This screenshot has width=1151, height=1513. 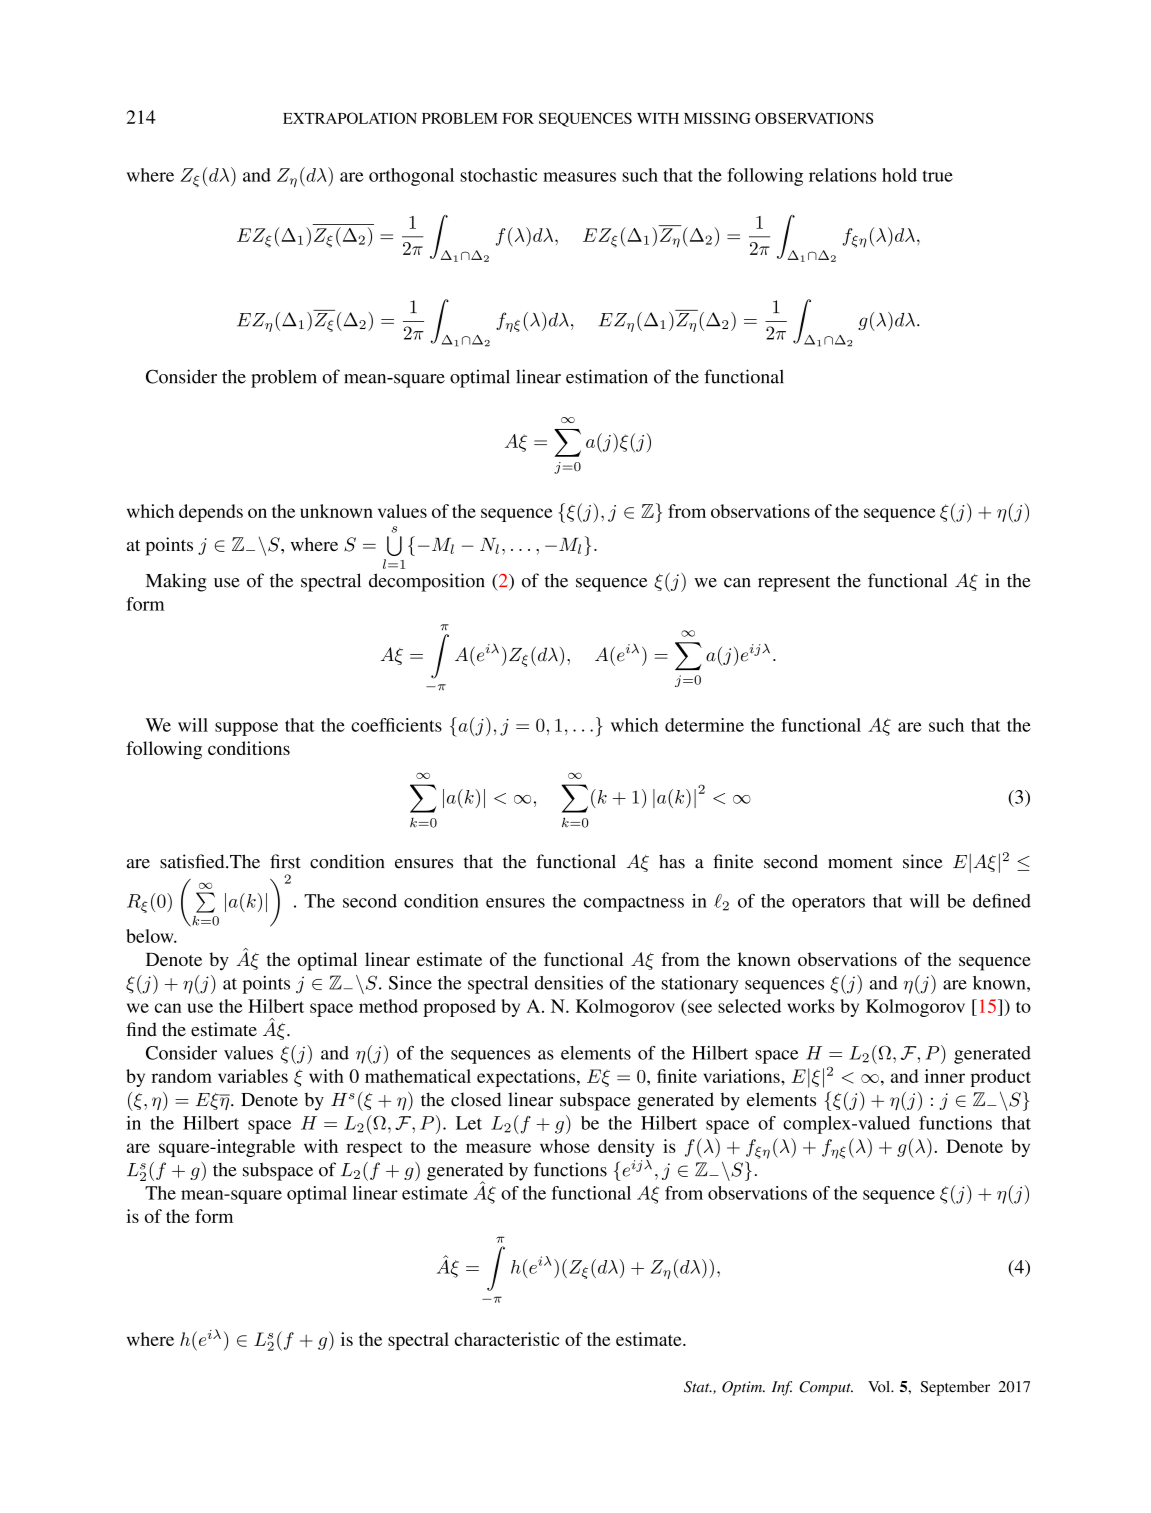 What do you see at coordinates (246, 729) in the screenshot?
I see `suppose` at bounding box center [246, 729].
